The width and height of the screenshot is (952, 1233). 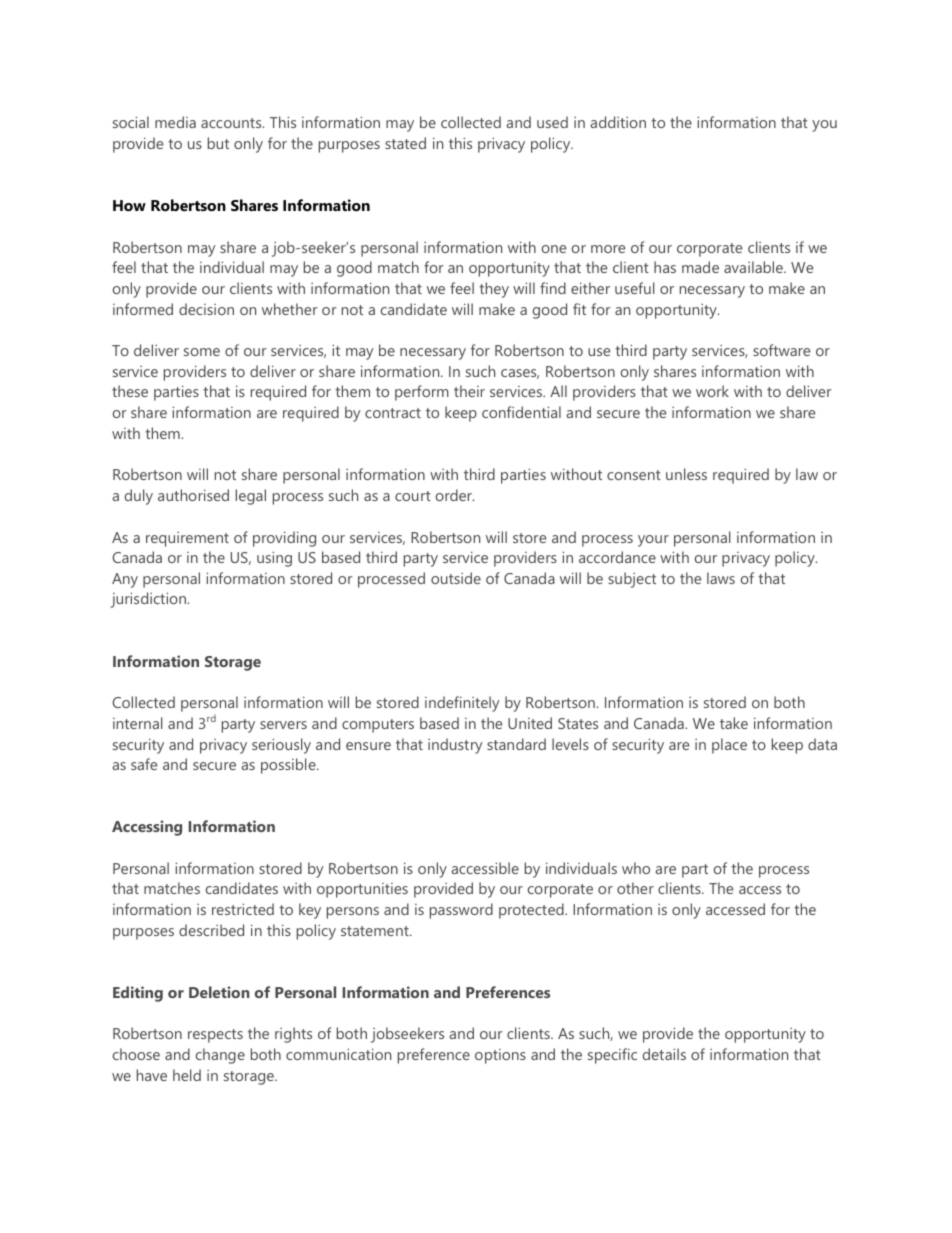 What do you see at coordinates (734, 723) in the screenshot?
I see `take` at bounding box center [734, 723].
